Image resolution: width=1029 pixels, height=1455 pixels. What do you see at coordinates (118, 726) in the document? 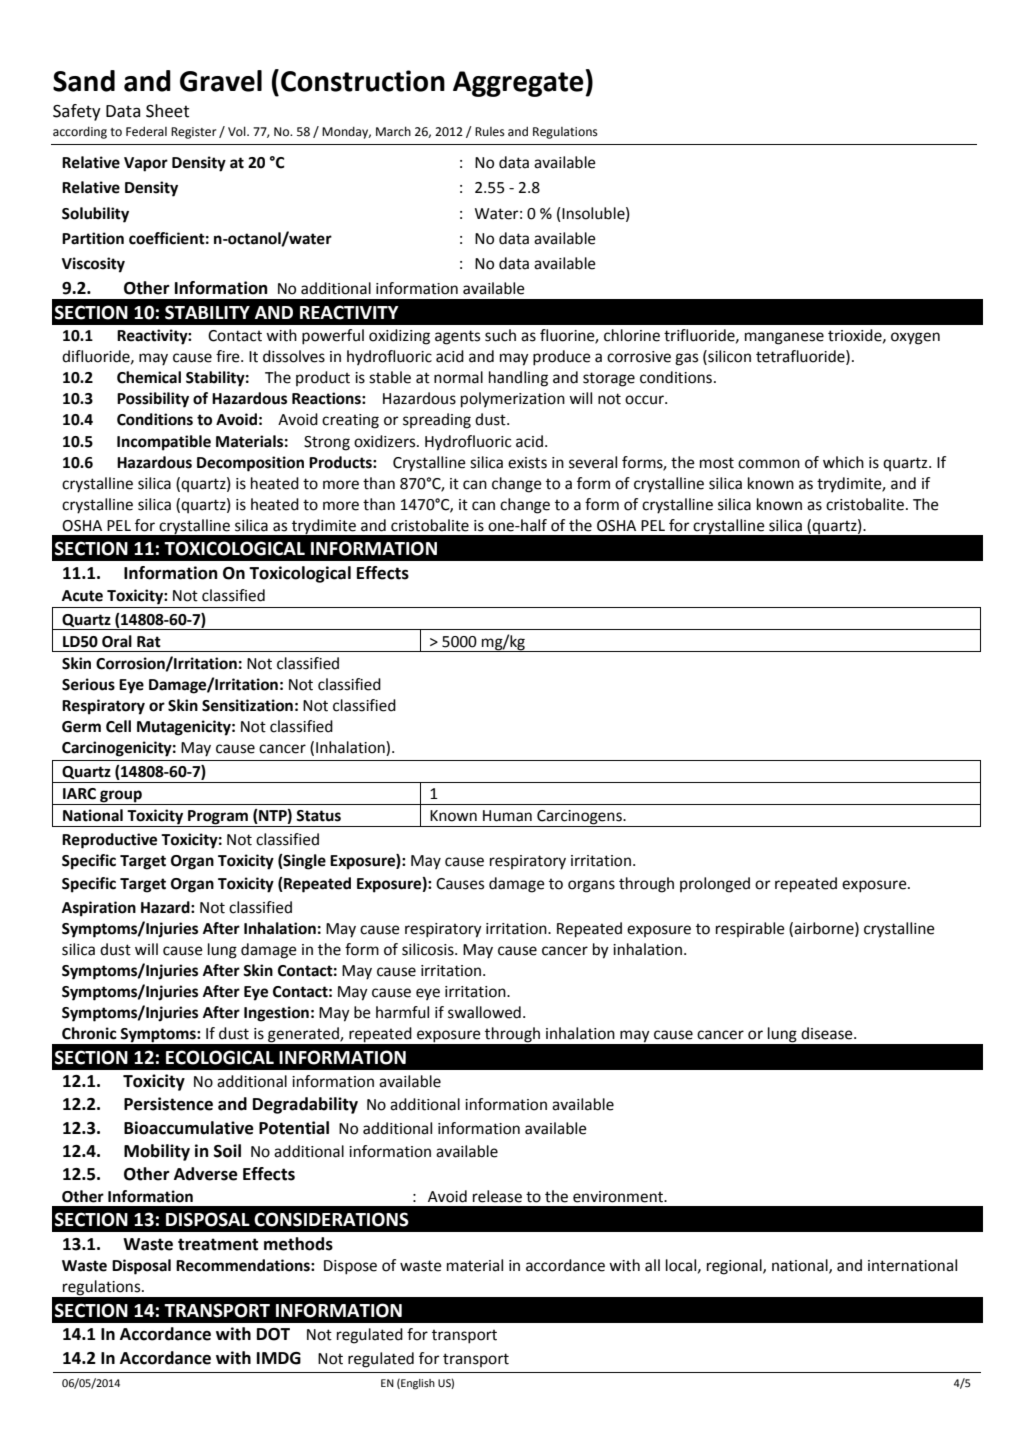
I see `Cell` at bounding box center [118, 726].
